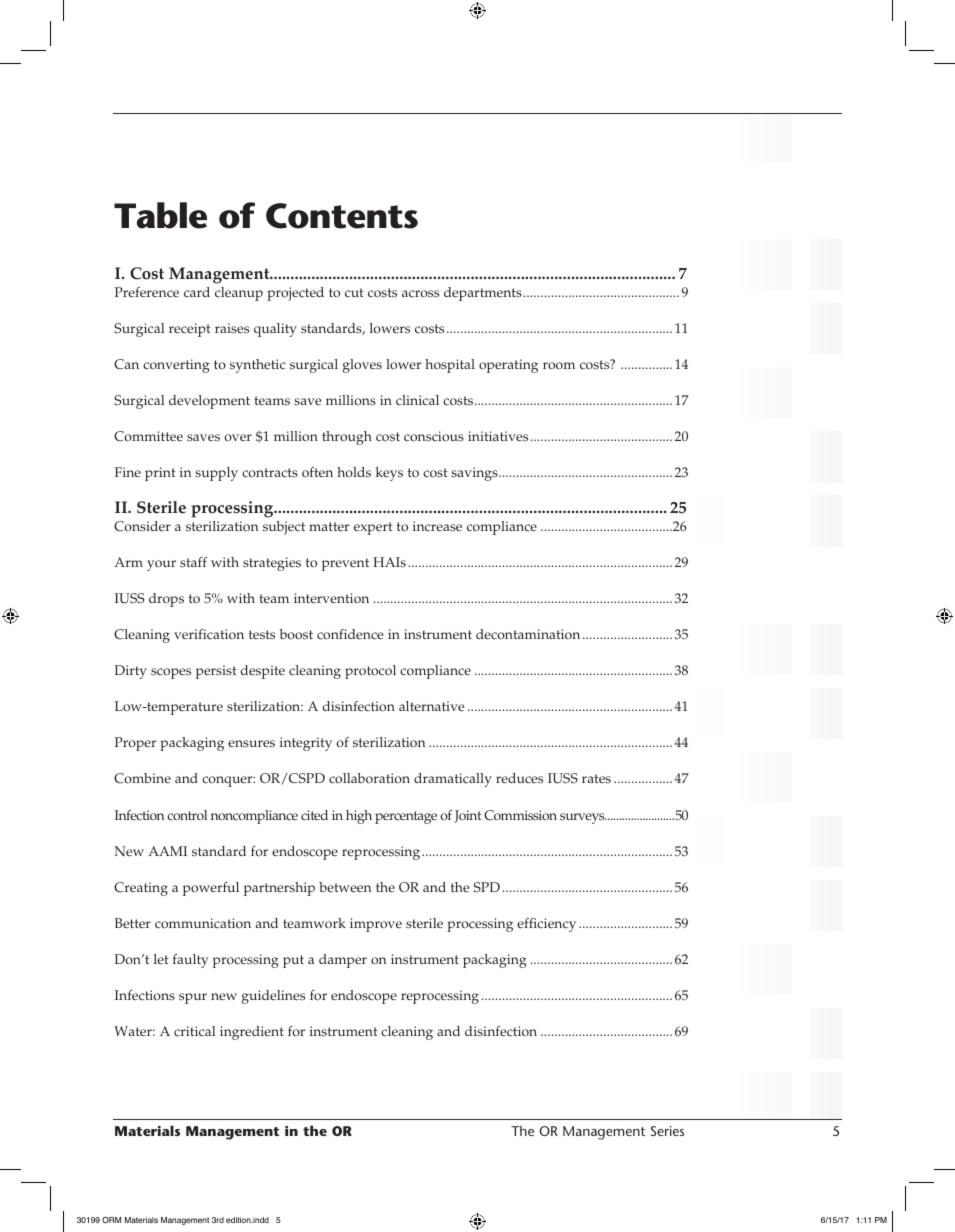  What do you see at coordinates (342, 216) in the screenshot?
I see `Contents` at bounding box center [342, 216].
